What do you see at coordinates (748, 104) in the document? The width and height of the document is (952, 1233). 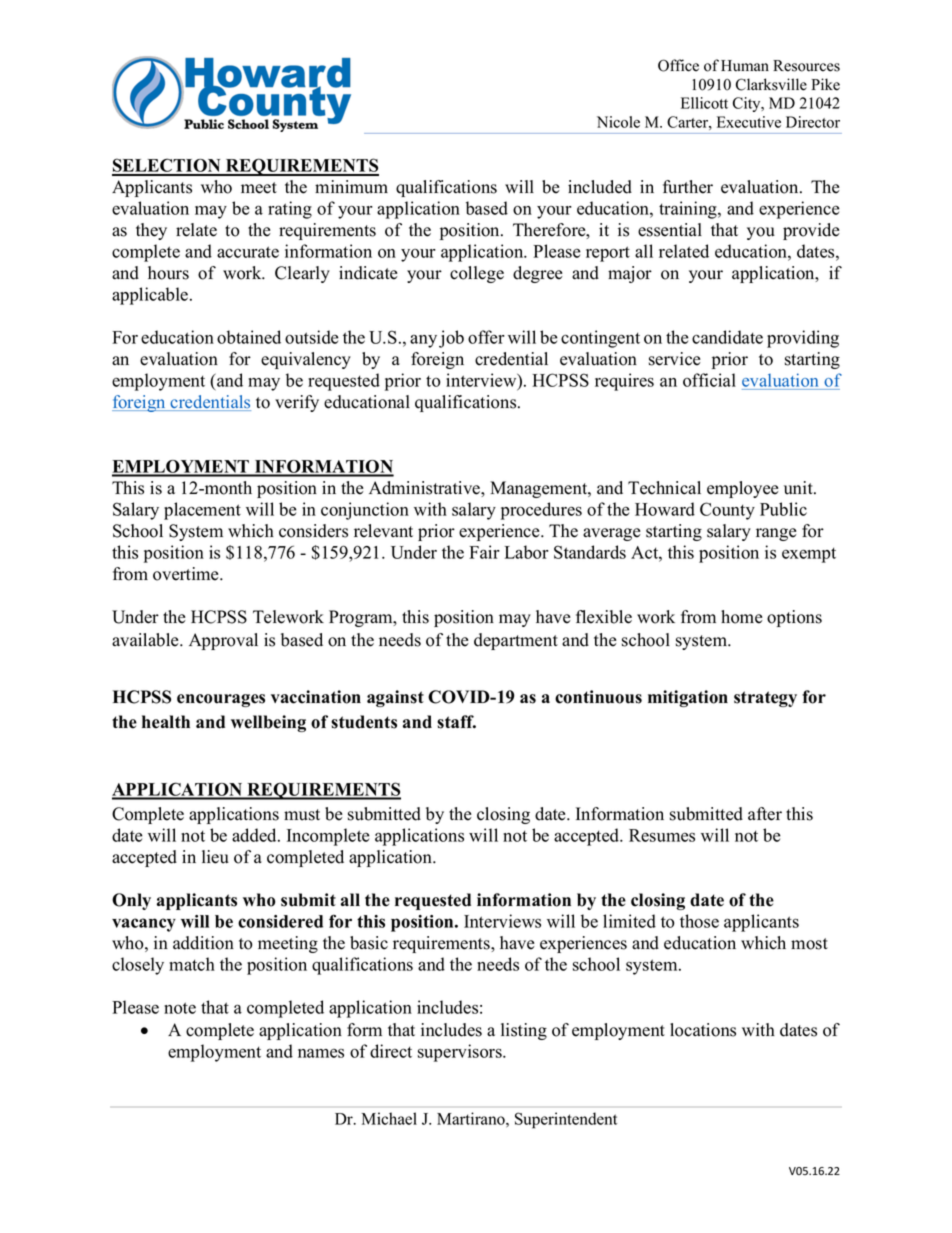 I see `City` at bounding box center [748, 104].
